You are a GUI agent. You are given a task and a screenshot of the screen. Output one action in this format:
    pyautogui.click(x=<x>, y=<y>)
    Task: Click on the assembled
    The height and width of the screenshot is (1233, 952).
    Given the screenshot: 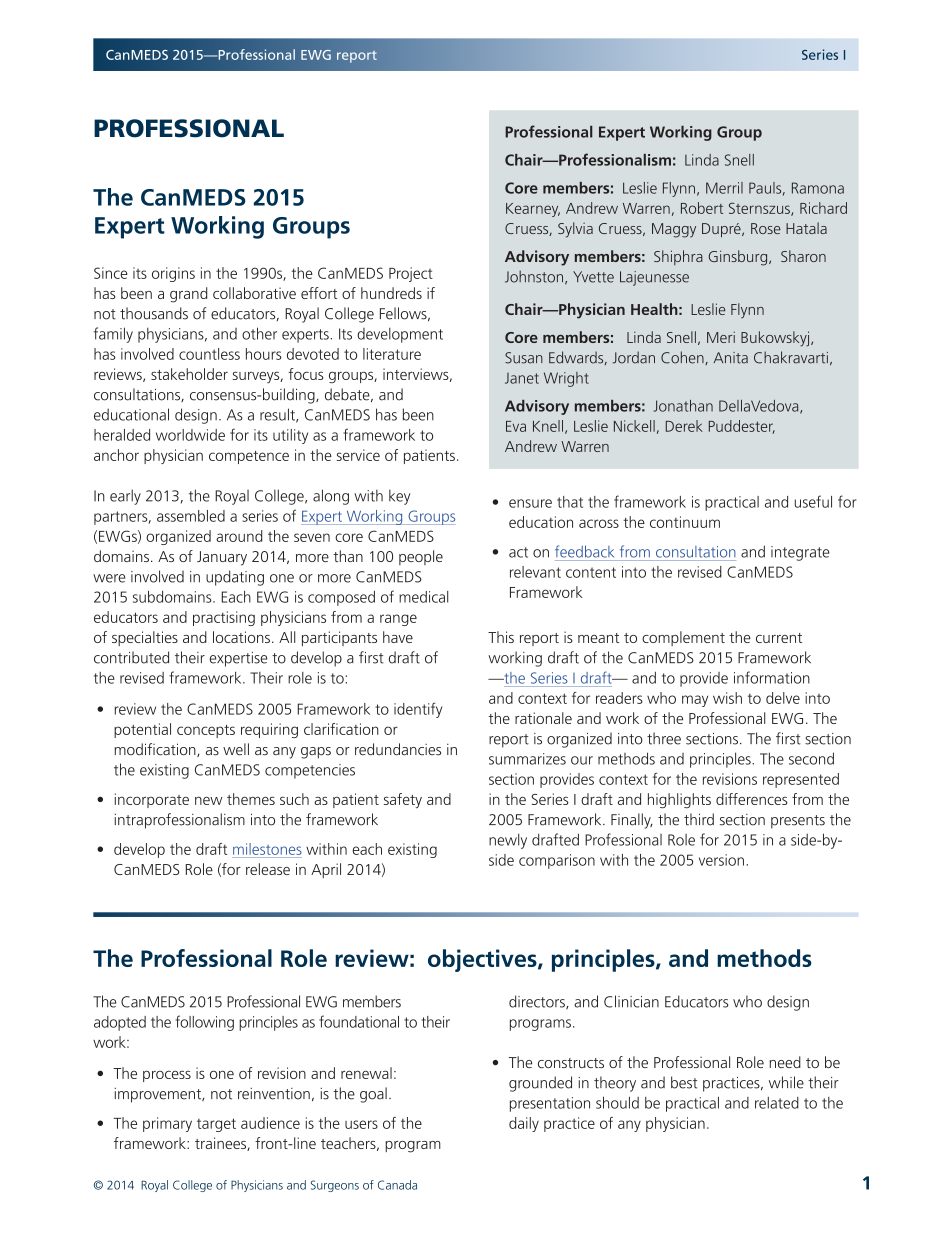 What is the action you would take?
    pyautogui.click(x=191, y=516)
